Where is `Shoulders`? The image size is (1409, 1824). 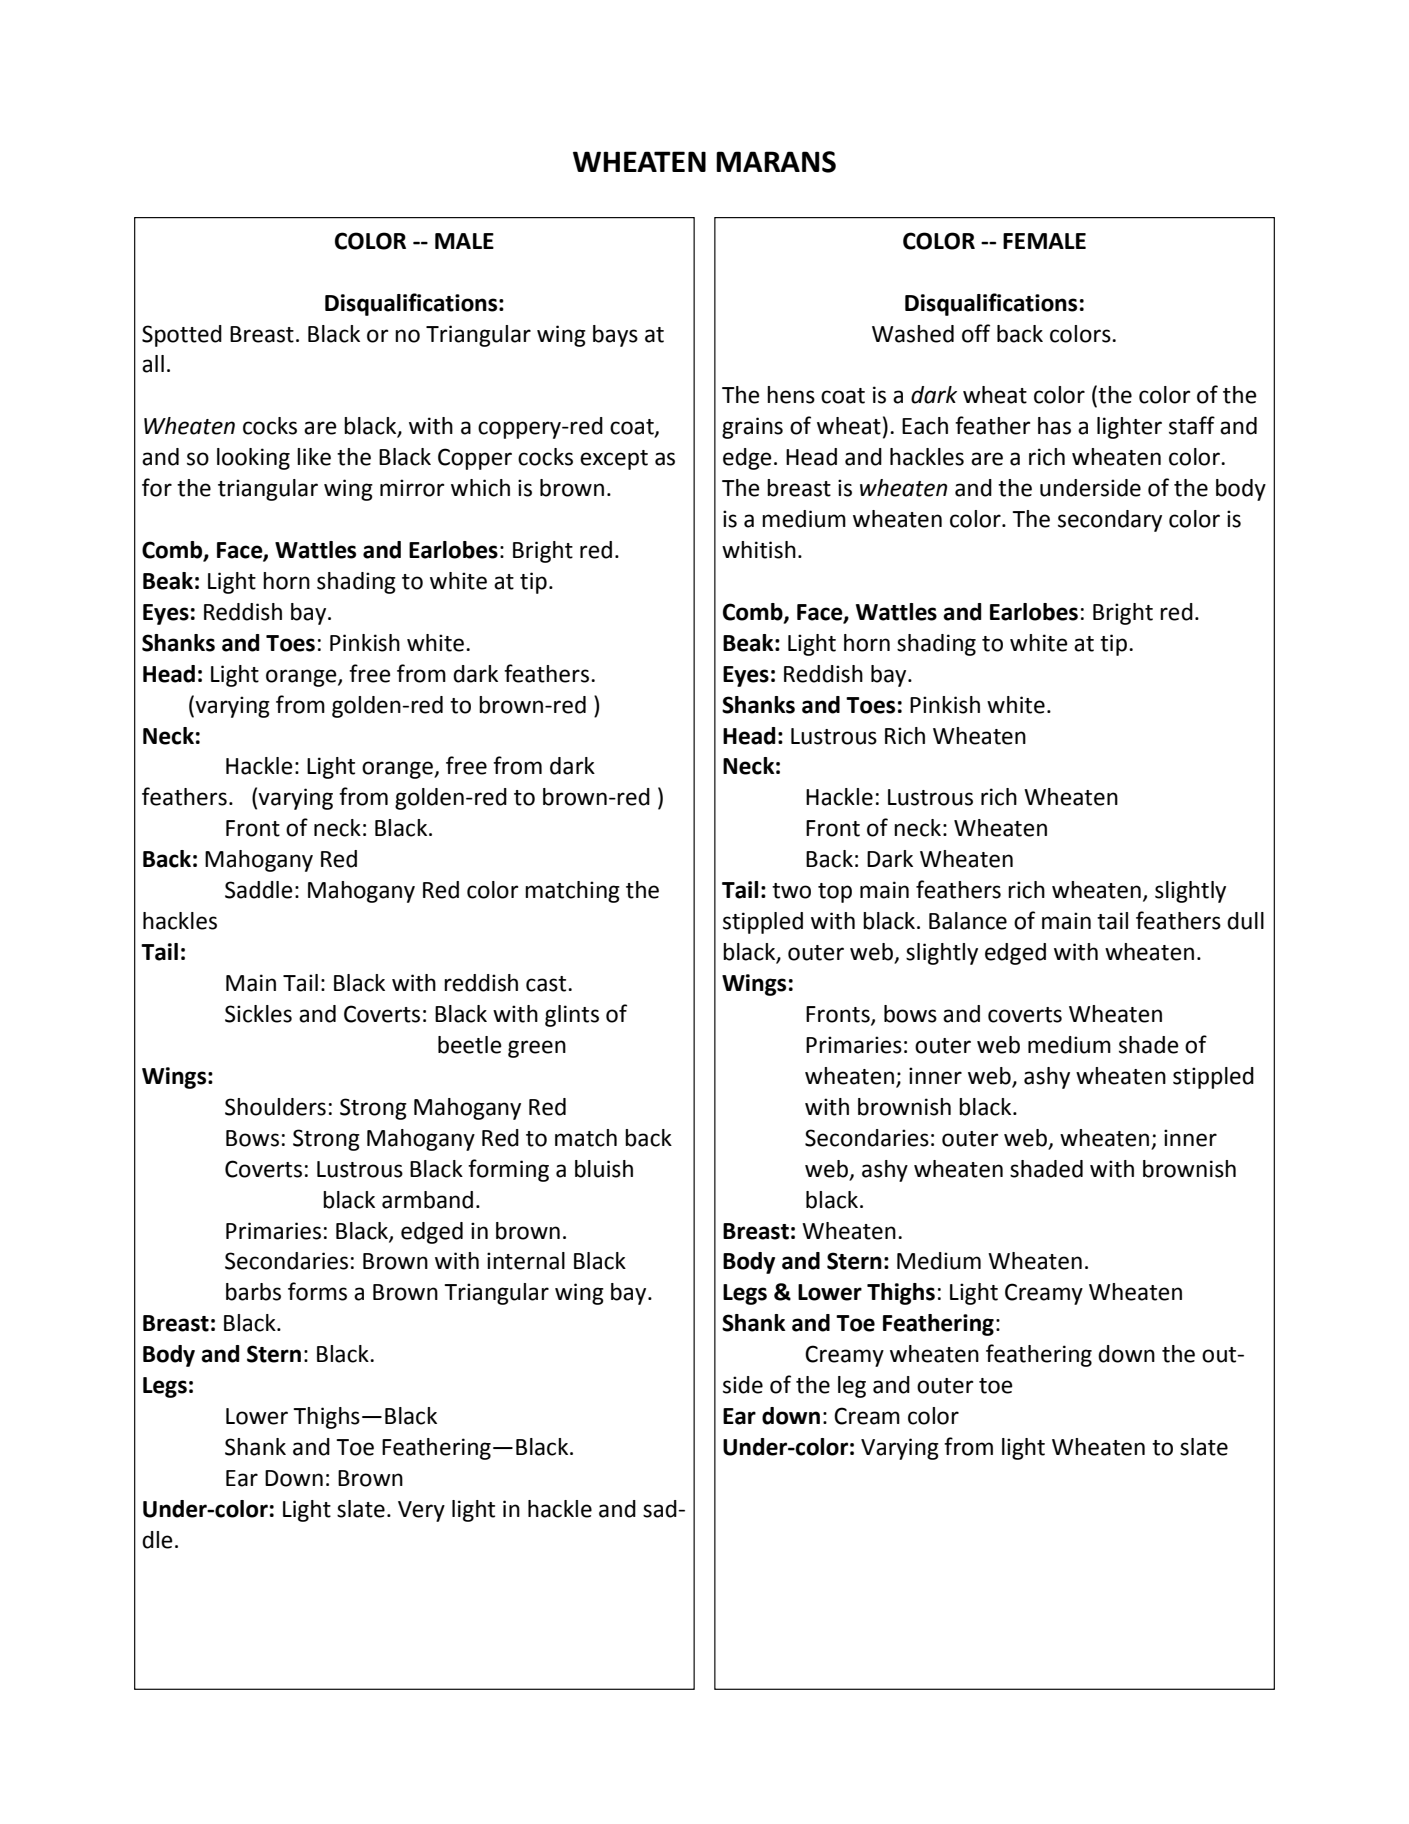
Shoulders is located at coordinates (275, 1107).
